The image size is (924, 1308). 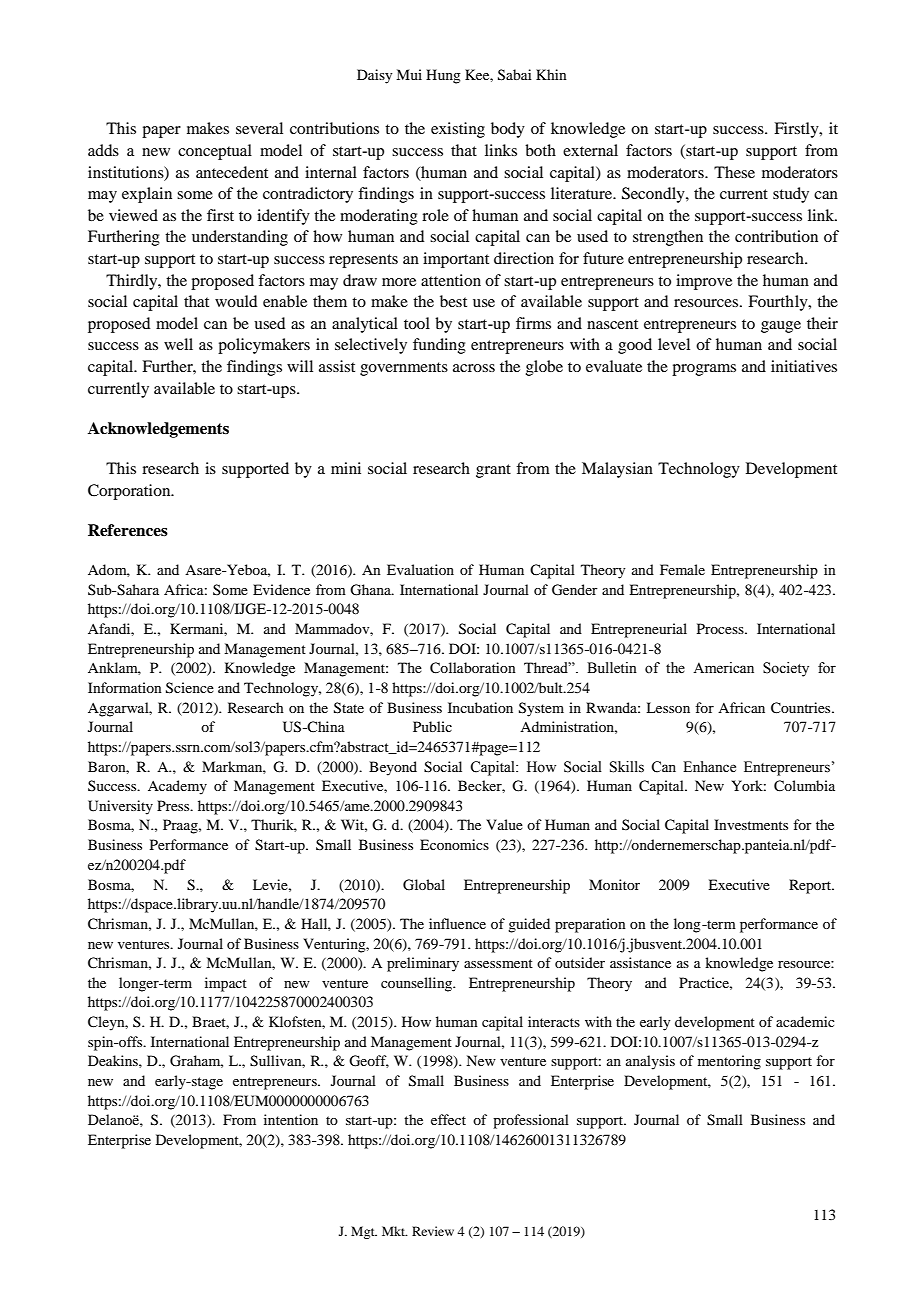 What do you see at coordinates (291, 1119) in the image?
I see `intention` at bounding box center [291, 1119].
